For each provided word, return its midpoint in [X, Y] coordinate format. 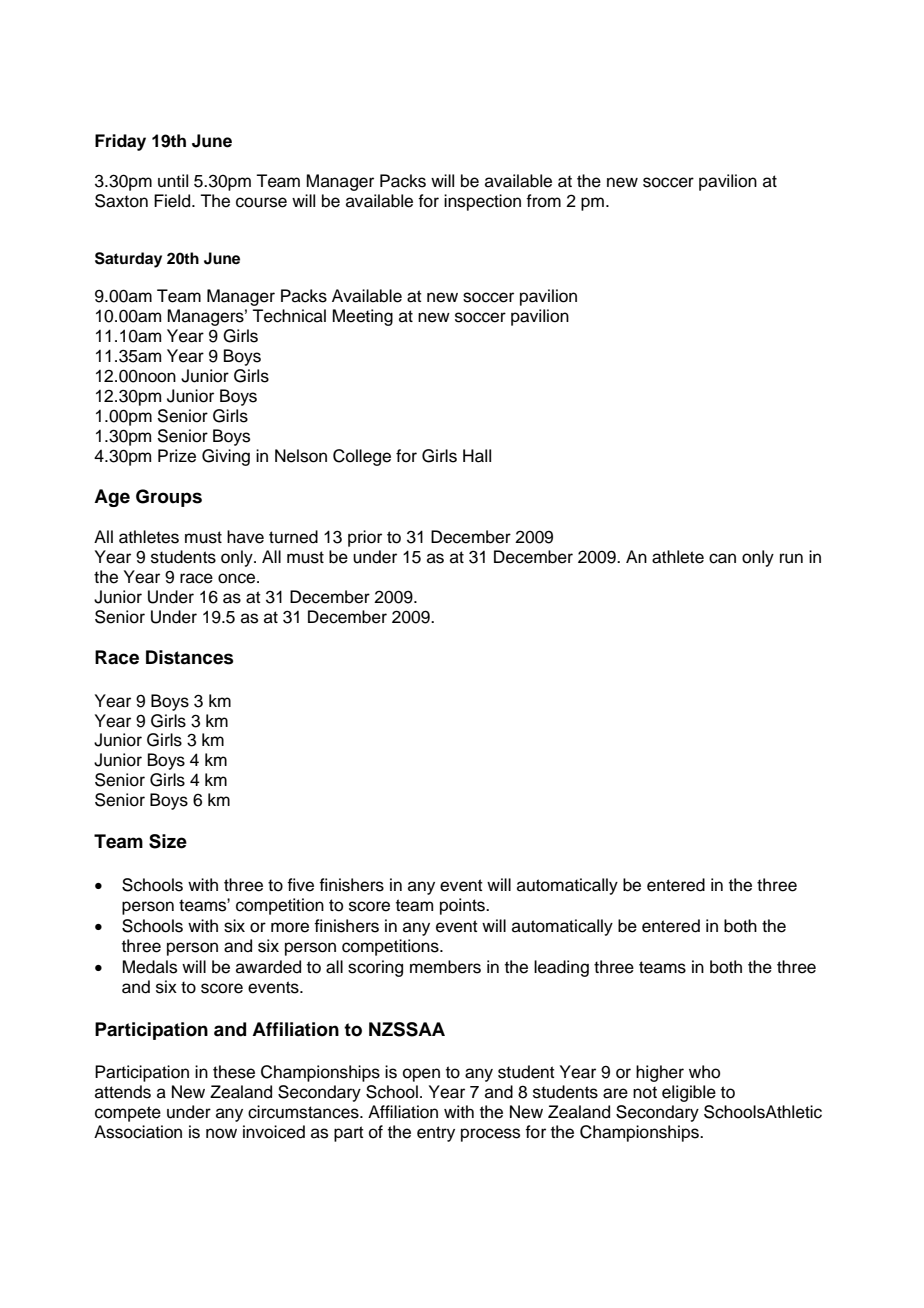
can [722, 558]
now [221, 1133]
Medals [150, 967]
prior [365, 538]
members [445, 967]
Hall [477, 456]
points [463, 906]
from [543, 201]
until [173, 181]
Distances [190, 657]
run [791, 558]
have [245, 537]
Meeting [363, 317]
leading [561, 968]
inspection [482, 202]
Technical [289, 316]
